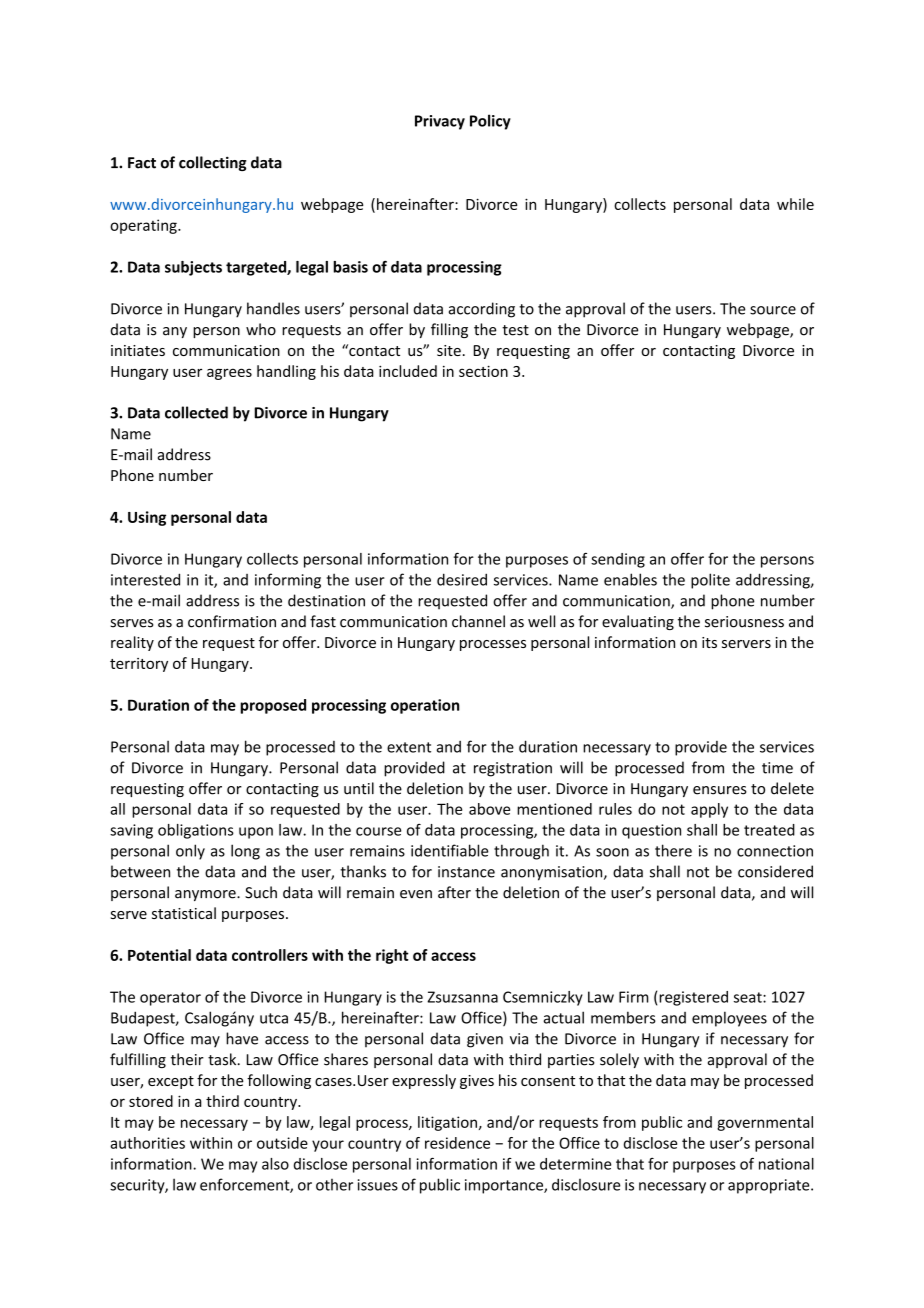 The width and height of the screenshot is (924, 1308). Describe the element at coordinates (440, 122) in the screenshot. I see `Privacy` at that location.
